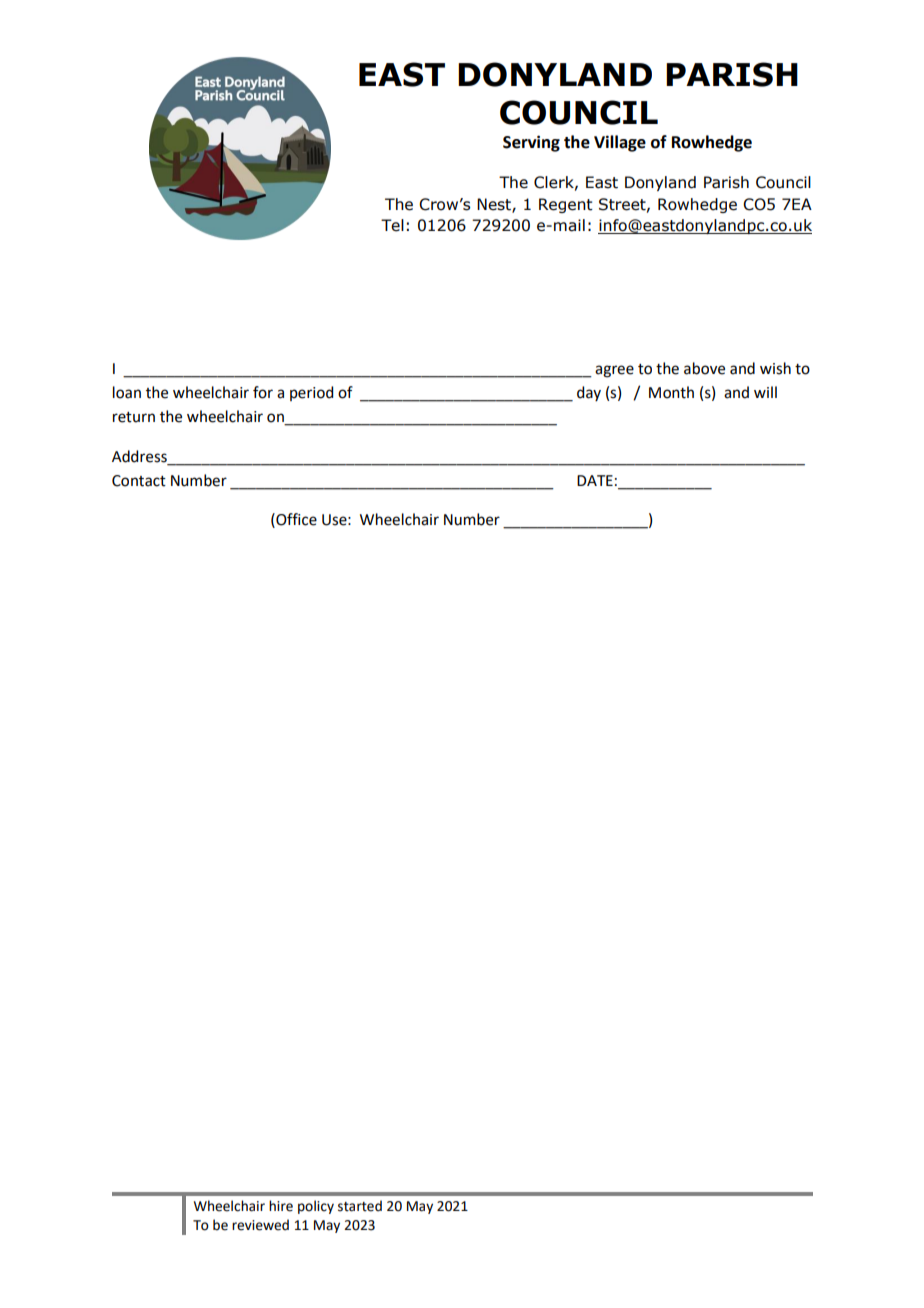 This page has width=924, height=1308. I want to click on period, so click(311, 393).
